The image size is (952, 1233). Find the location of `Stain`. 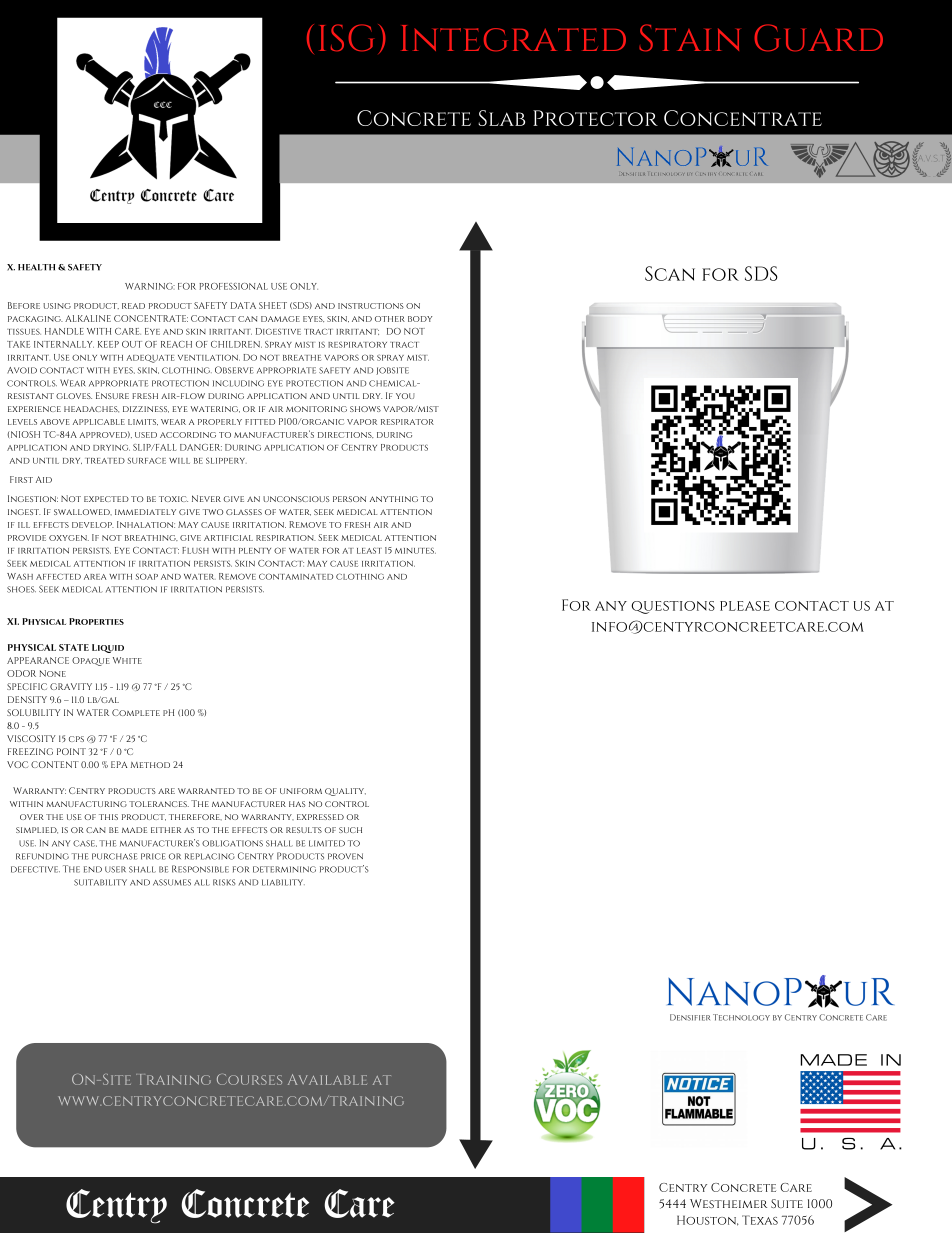

Stain is located at coordinates (689, 38).
